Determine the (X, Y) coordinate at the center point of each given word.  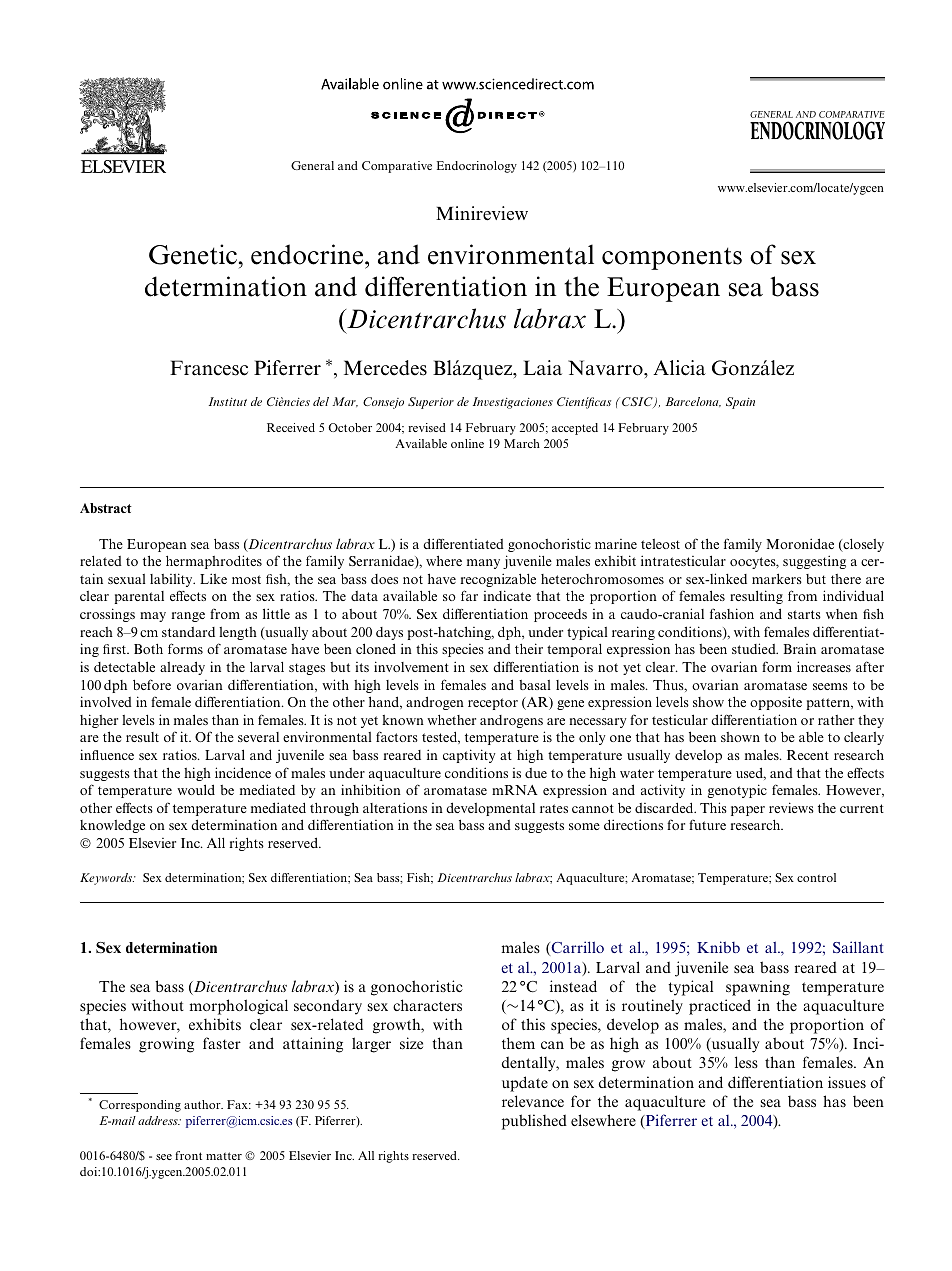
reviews (791, 807)
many (483, 564)
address (159, 1120)
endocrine (308, 254)
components (672, 258)
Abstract (106, 508)
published (534, 1122)
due (536, 773)
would (196, 789)
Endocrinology (477, 167)
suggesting (814, 562)
